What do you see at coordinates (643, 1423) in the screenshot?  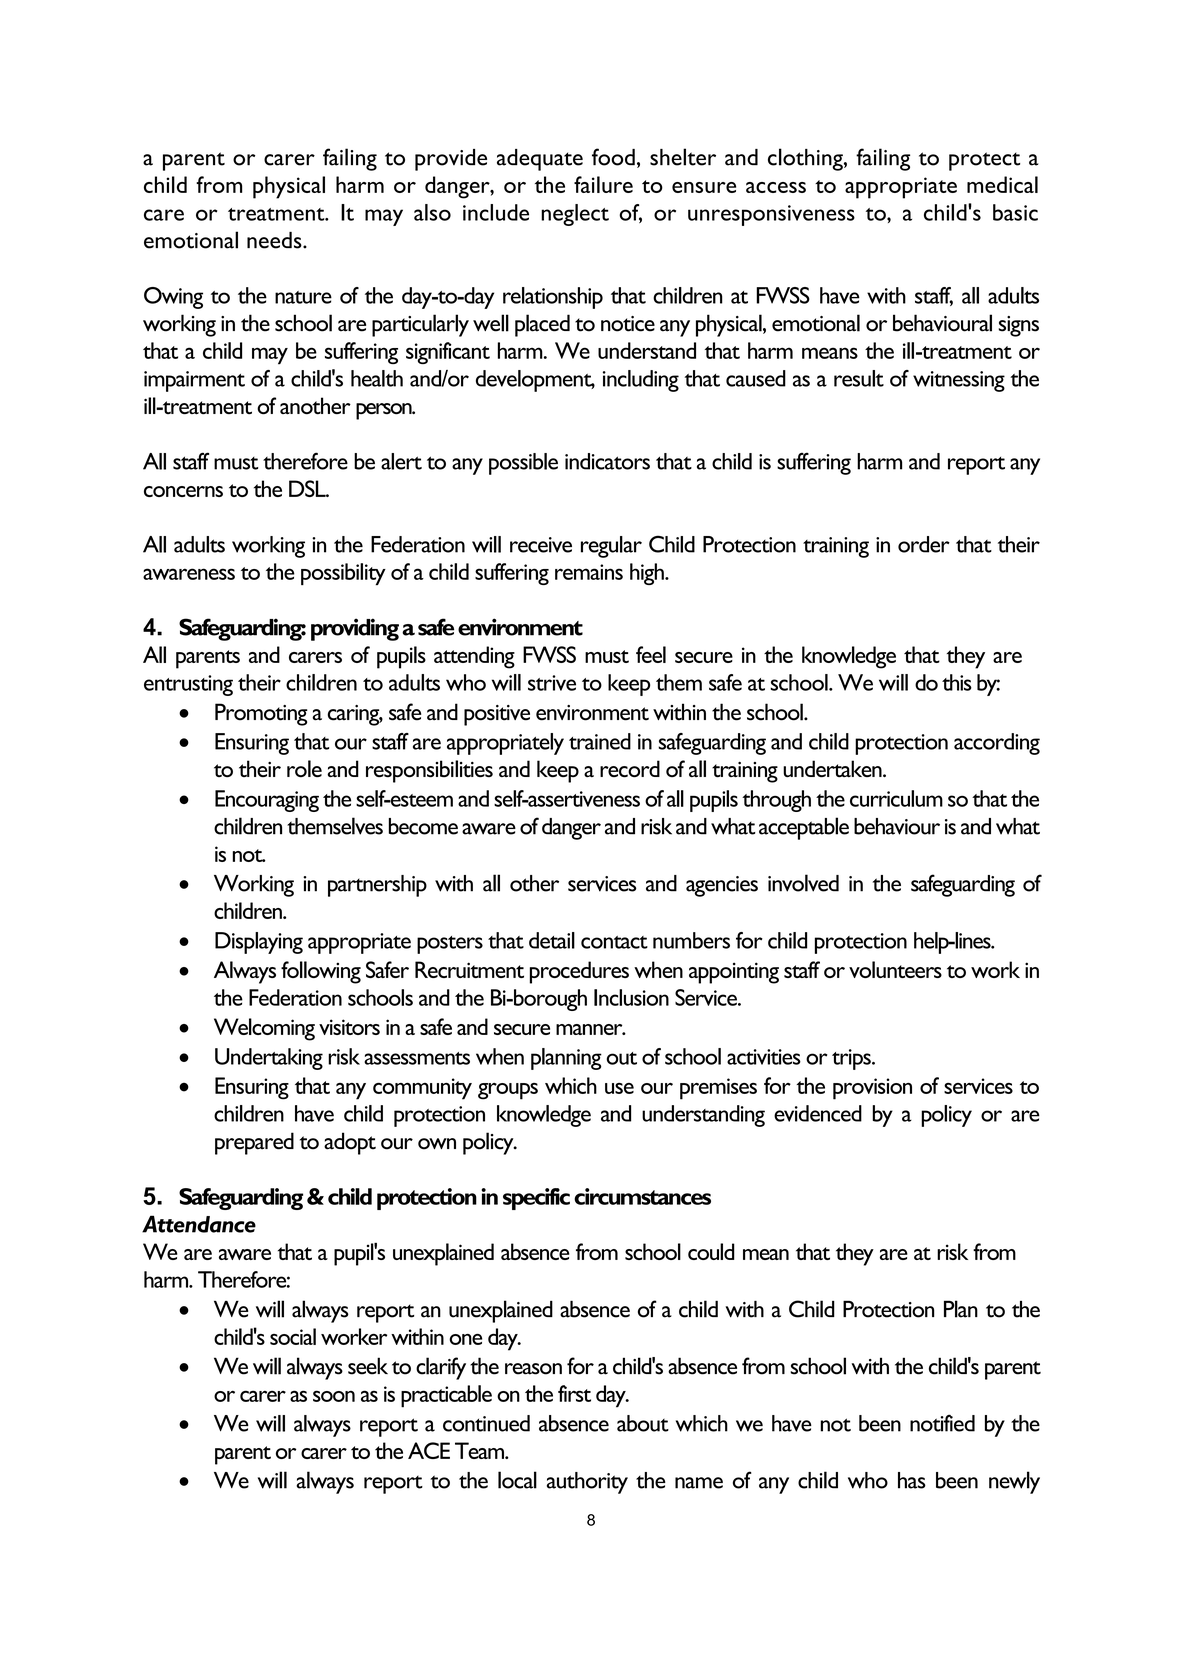 I see `about` at bounding box center [643, 1423].
